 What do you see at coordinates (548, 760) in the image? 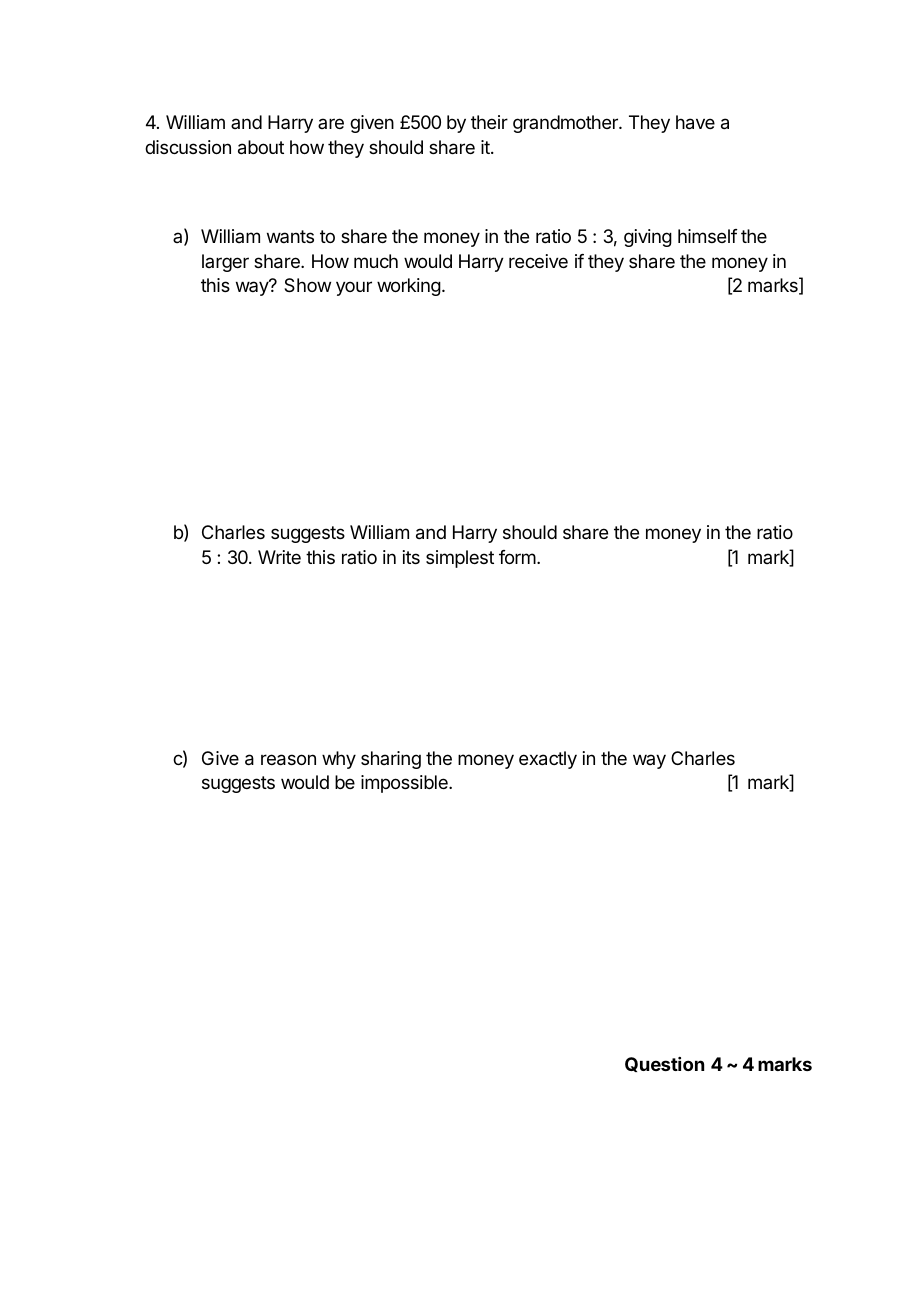
I see `exactly` at bounding box center [548, 760].
